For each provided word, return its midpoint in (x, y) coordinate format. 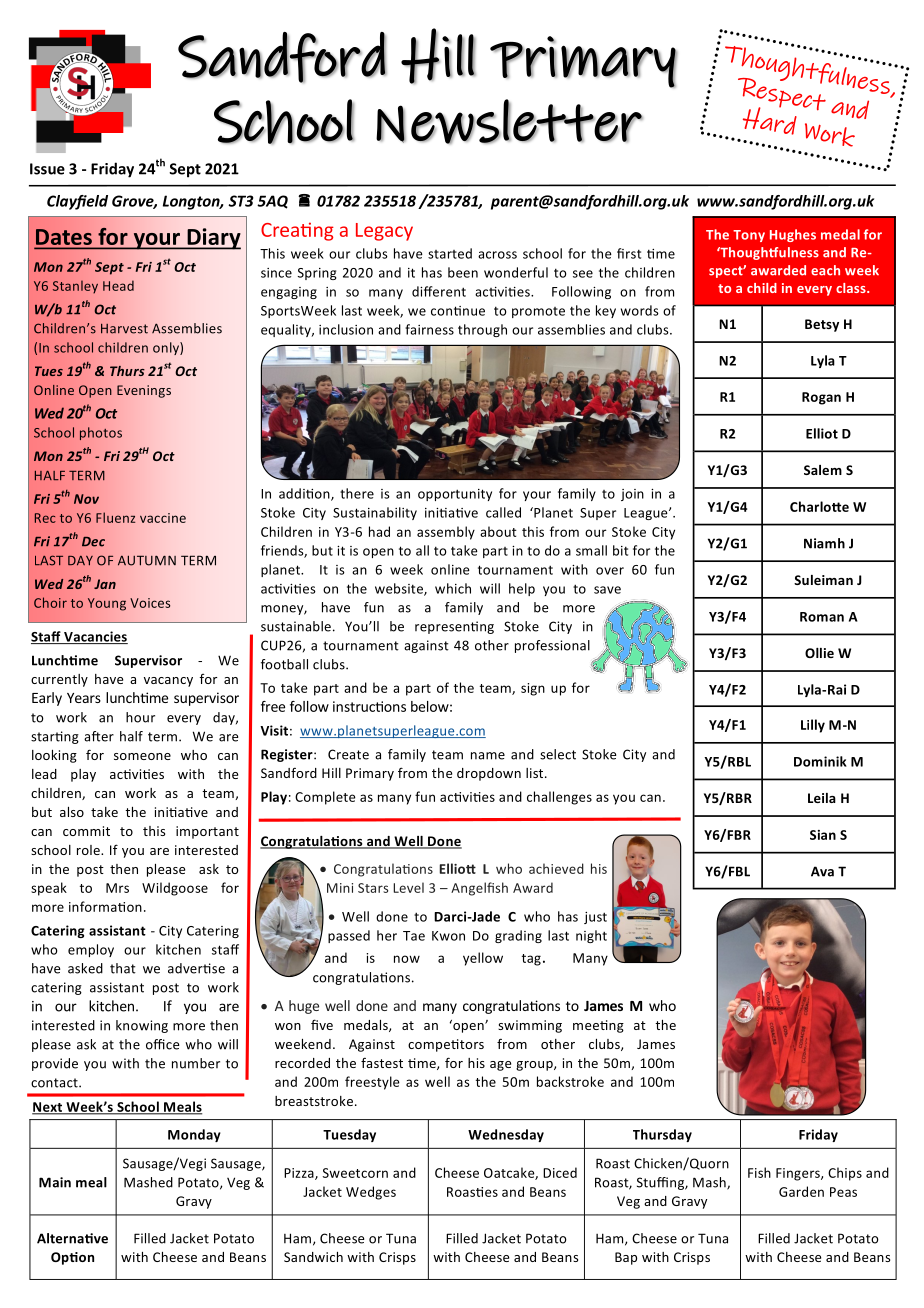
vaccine (163, 518)
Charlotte (819, 506)
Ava (822, 871)
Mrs (117, 888)
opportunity (455, 495)
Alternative (72, 1238)
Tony (749, 236)
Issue (47, 169)
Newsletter (509, 121)
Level (408, 887)
